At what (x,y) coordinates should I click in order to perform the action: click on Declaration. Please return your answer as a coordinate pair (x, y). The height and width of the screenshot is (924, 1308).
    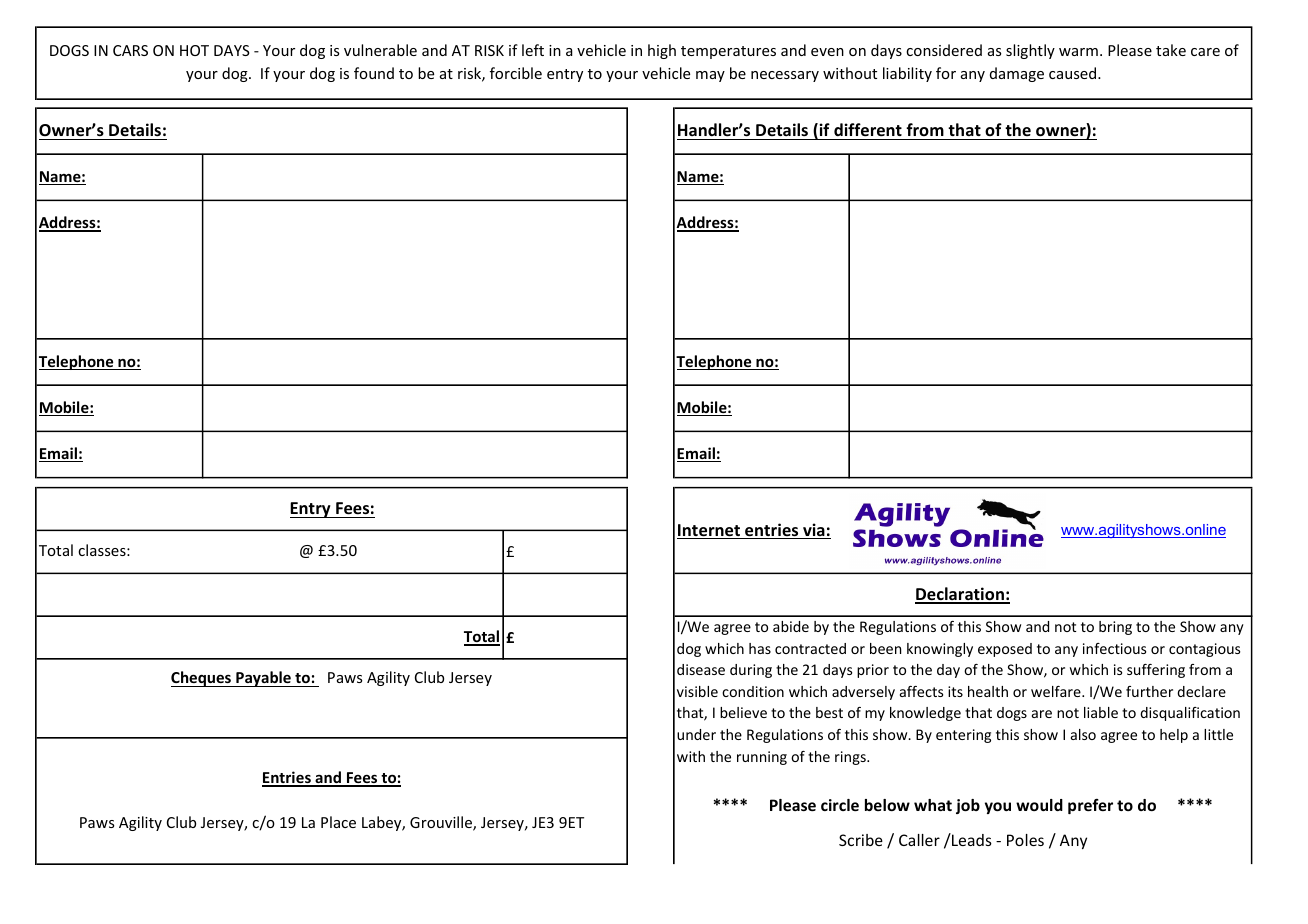
    Looking at the image, I should click on (960, 595).
